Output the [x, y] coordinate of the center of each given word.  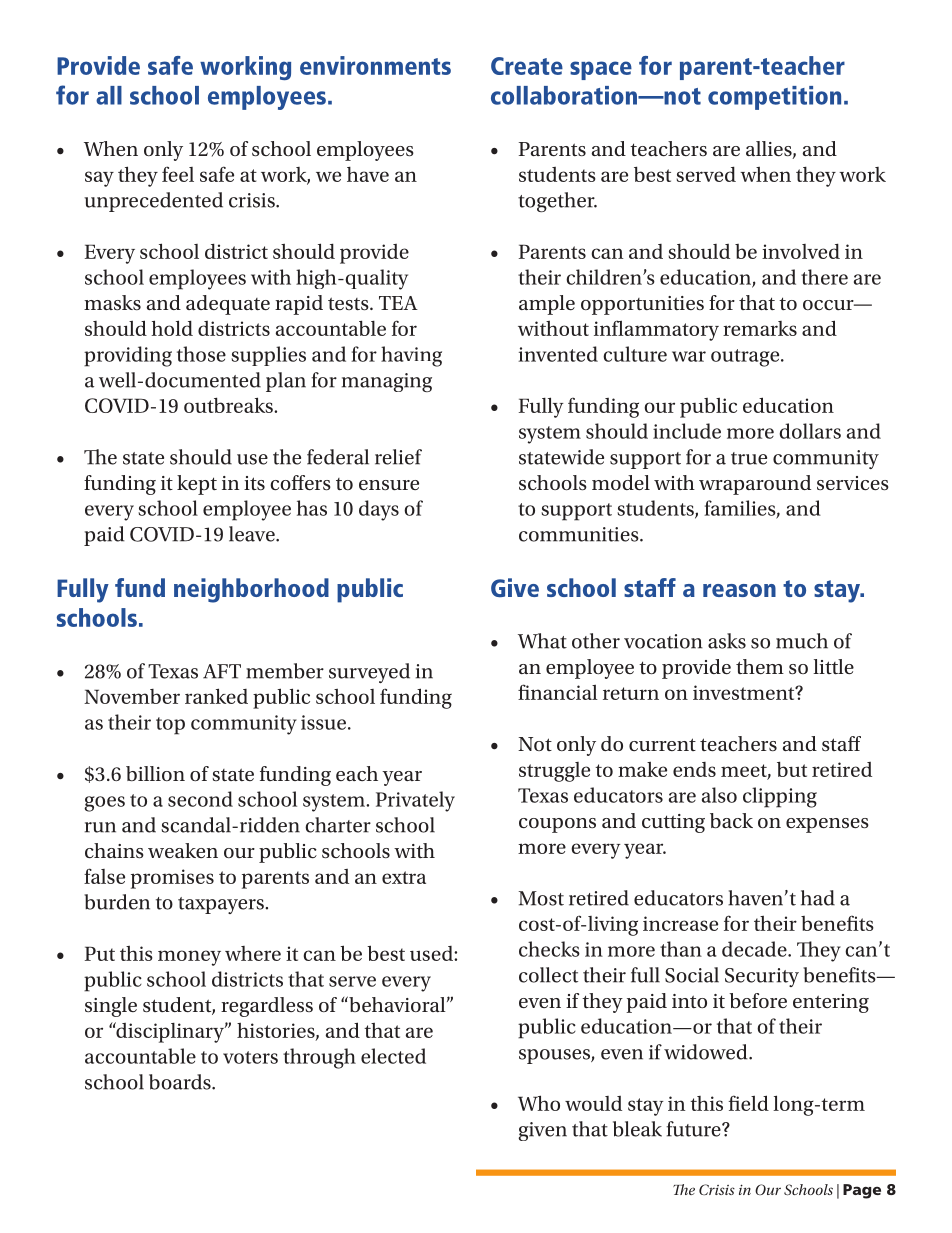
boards [181, 1082]
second [200, 799]
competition [774, 98]
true [749, 458]
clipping [780, 797]
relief [398, 457]
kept [197, 485]
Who [539, 1103]
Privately [415, 801]
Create [527, 66]
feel [178, 174]
